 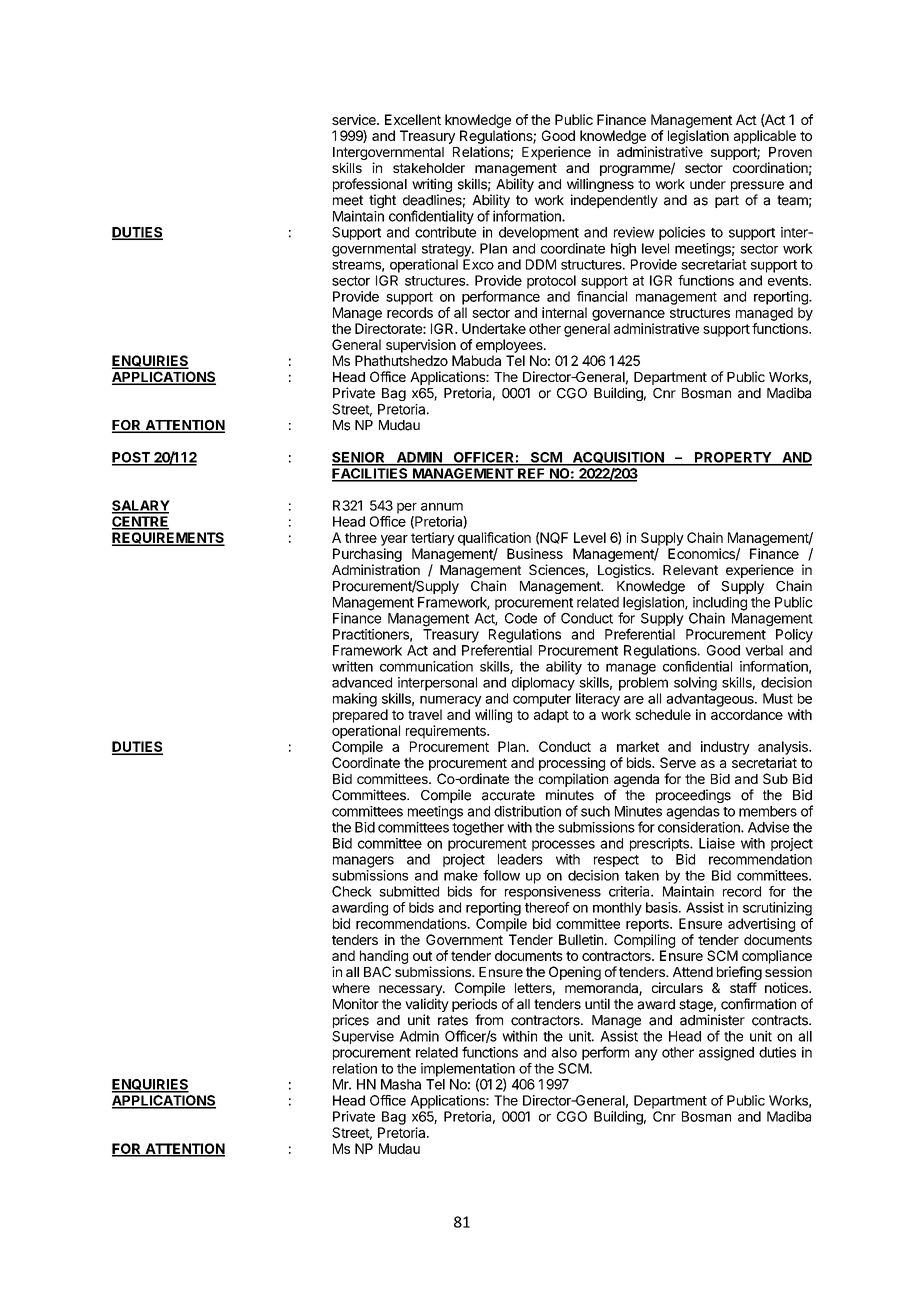 I want to click on stakeholder, so click(x=429, y=168).
